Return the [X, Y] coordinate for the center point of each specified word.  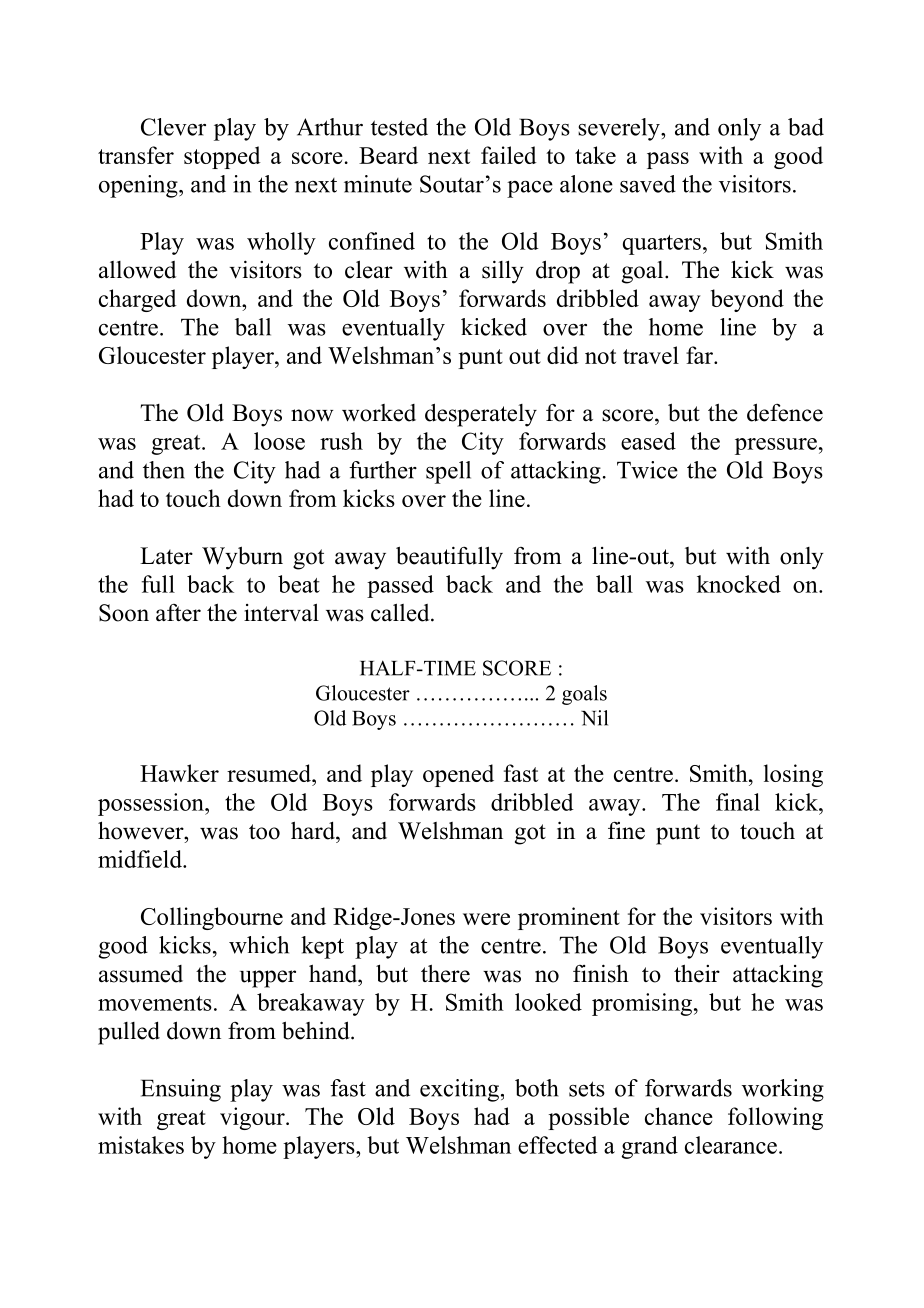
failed [509, 155]
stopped [222, 157]
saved [648, 184]
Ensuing [181, 1090]
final [738, 802]
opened [458, 775]
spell [448, 472]
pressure [776, 446]
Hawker [179, 773]
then [164, 470]
